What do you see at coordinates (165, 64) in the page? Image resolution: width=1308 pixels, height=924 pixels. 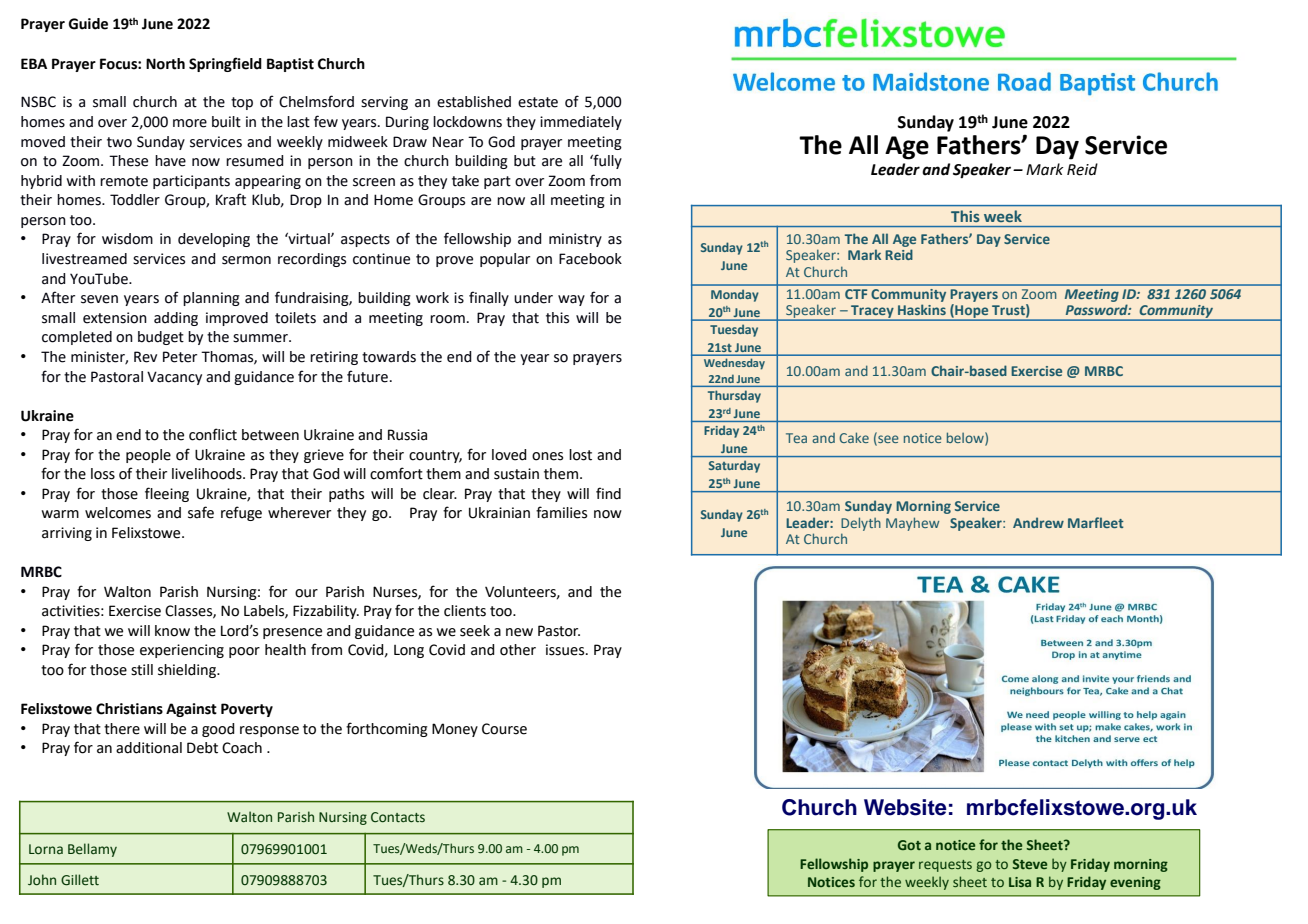 I see `North` at bounding box center [165, 64].
